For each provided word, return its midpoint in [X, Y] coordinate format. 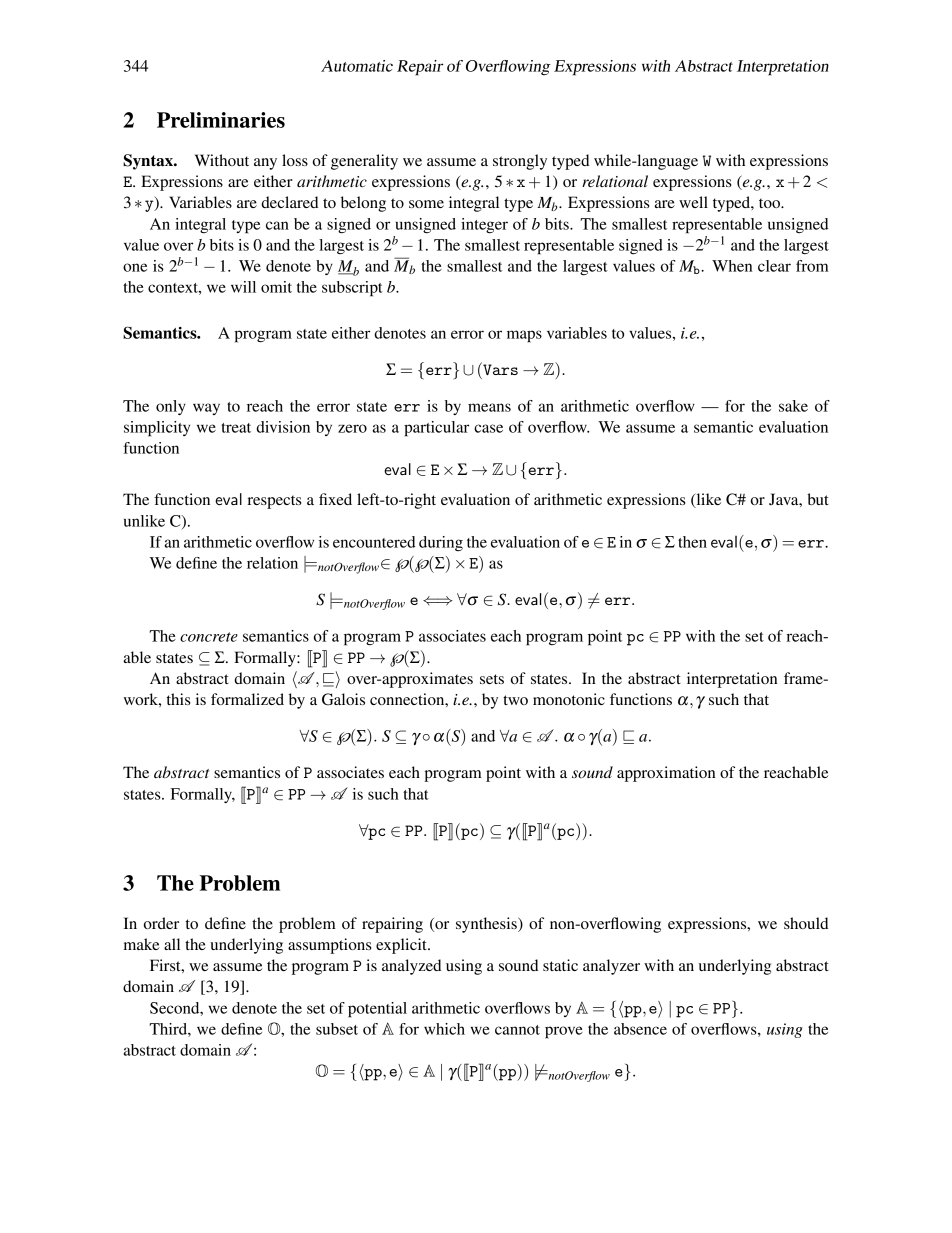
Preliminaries [221, 120]
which [444, 1029]
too [770, 203]
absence [640, 1029]
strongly [520, 162]
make [141, 944]
